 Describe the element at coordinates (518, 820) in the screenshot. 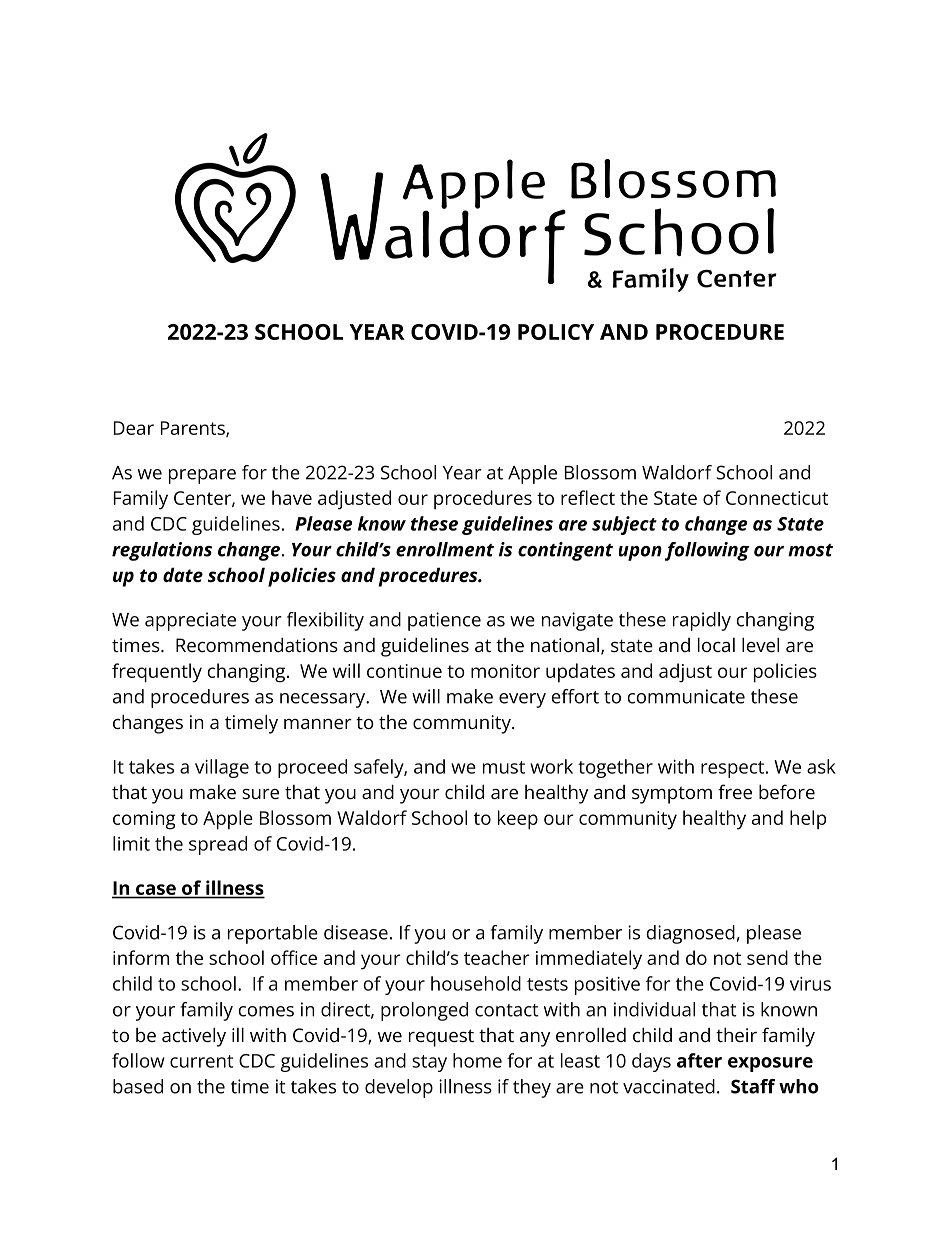

I see `keep` at that location.
